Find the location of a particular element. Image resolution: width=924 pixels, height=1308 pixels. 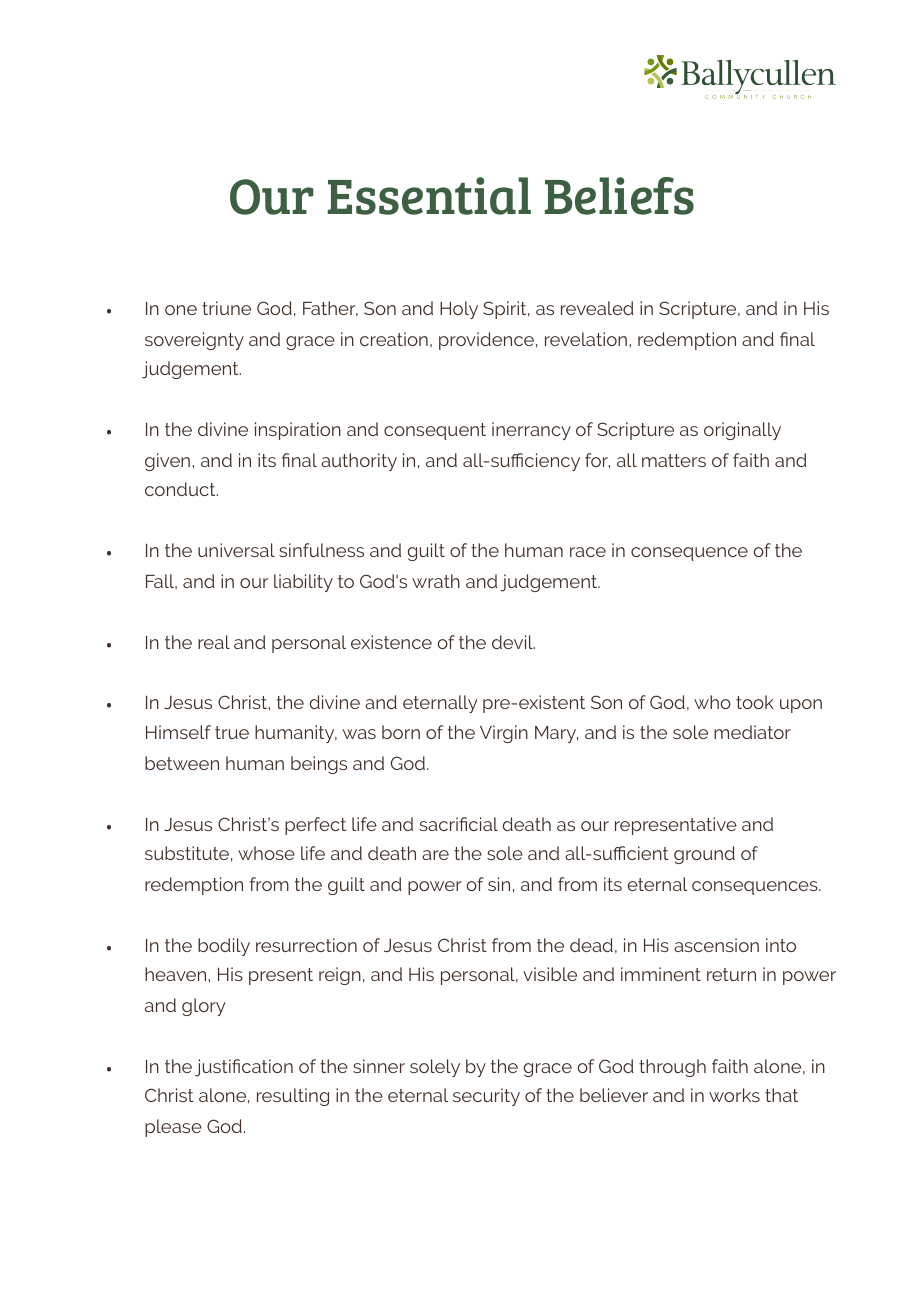

Beliefs is located at coordinates (619, 196).
